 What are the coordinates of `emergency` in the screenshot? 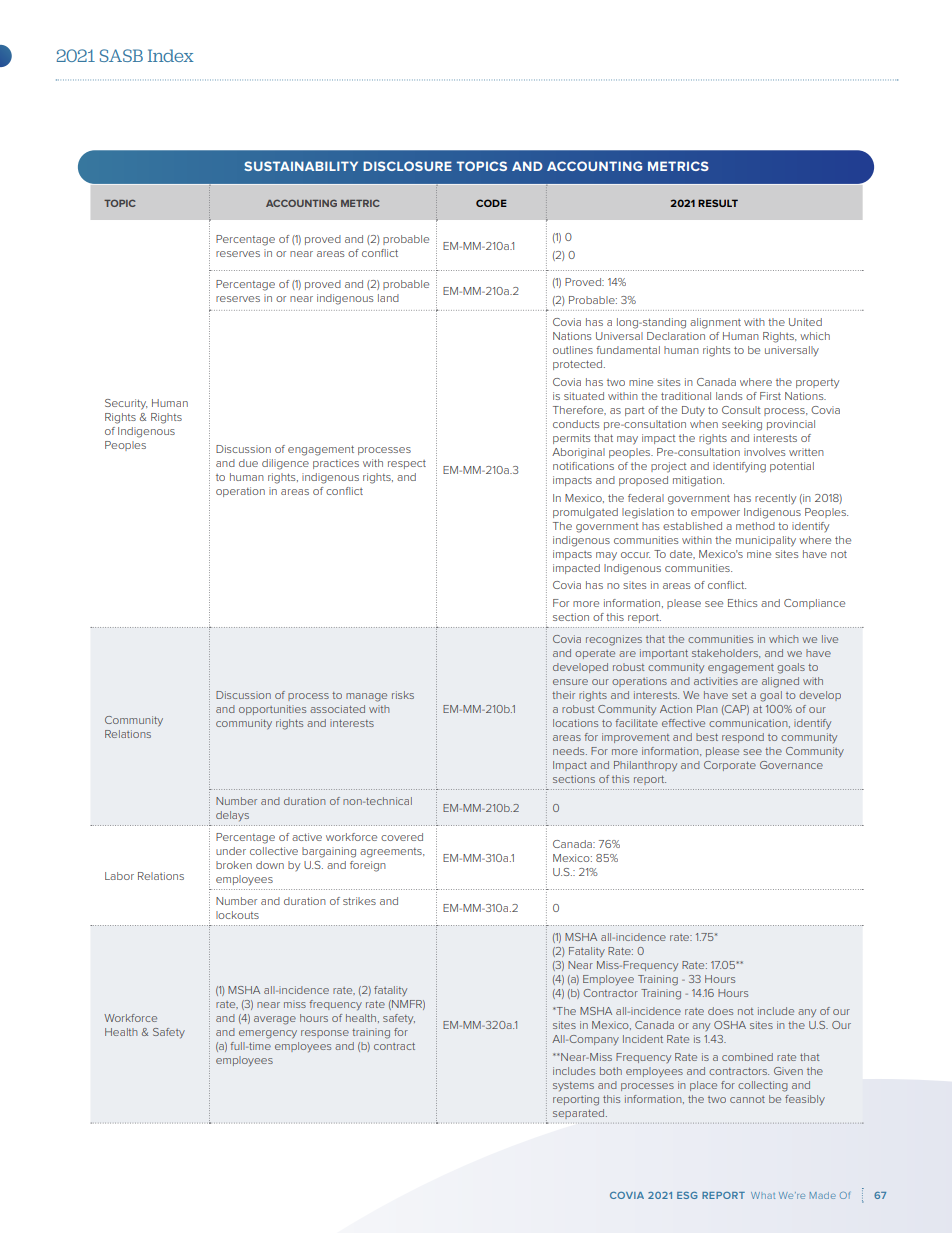 It's located at (268, 1034).
